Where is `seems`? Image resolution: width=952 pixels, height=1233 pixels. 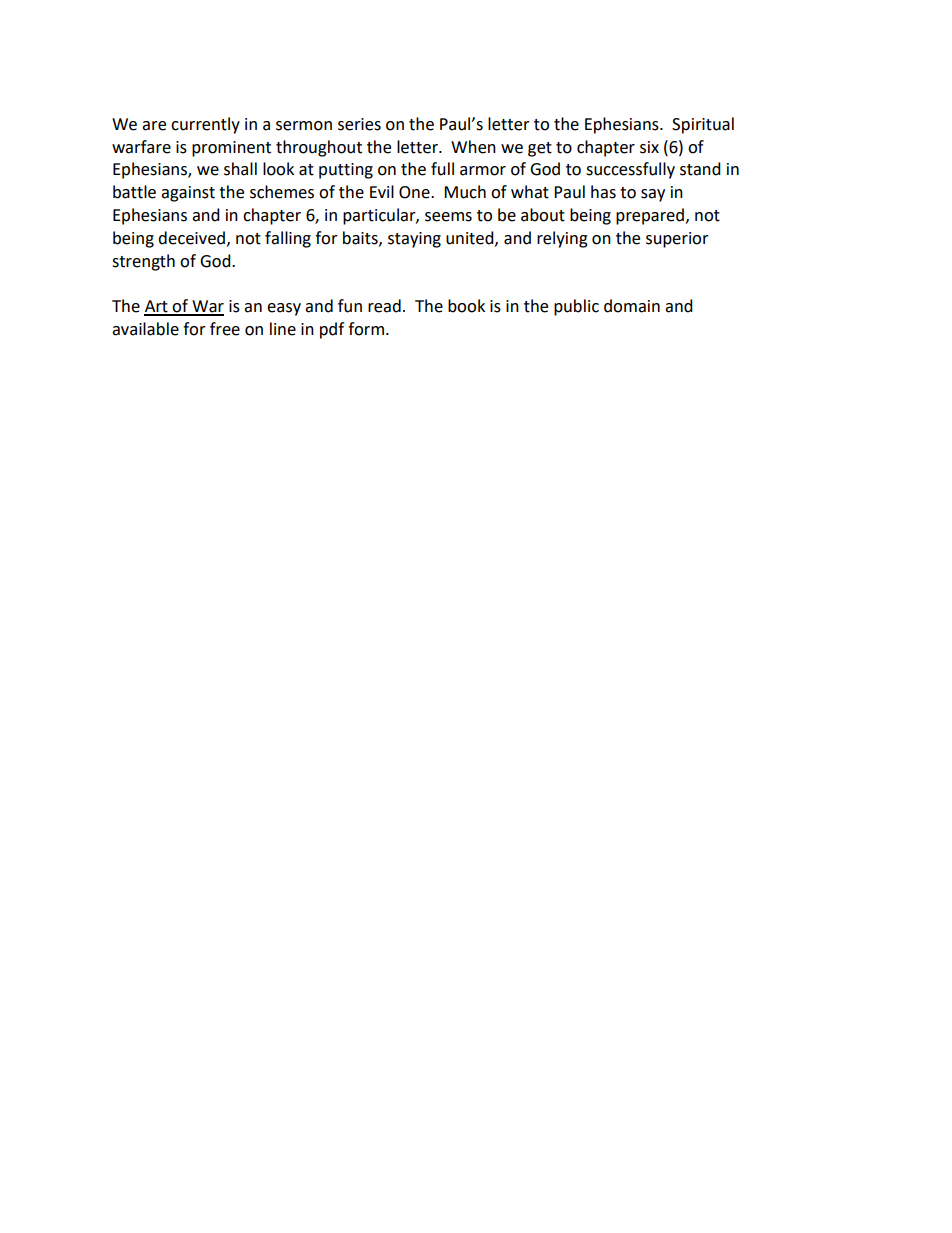
seems is located at coordinates (448, 217).
